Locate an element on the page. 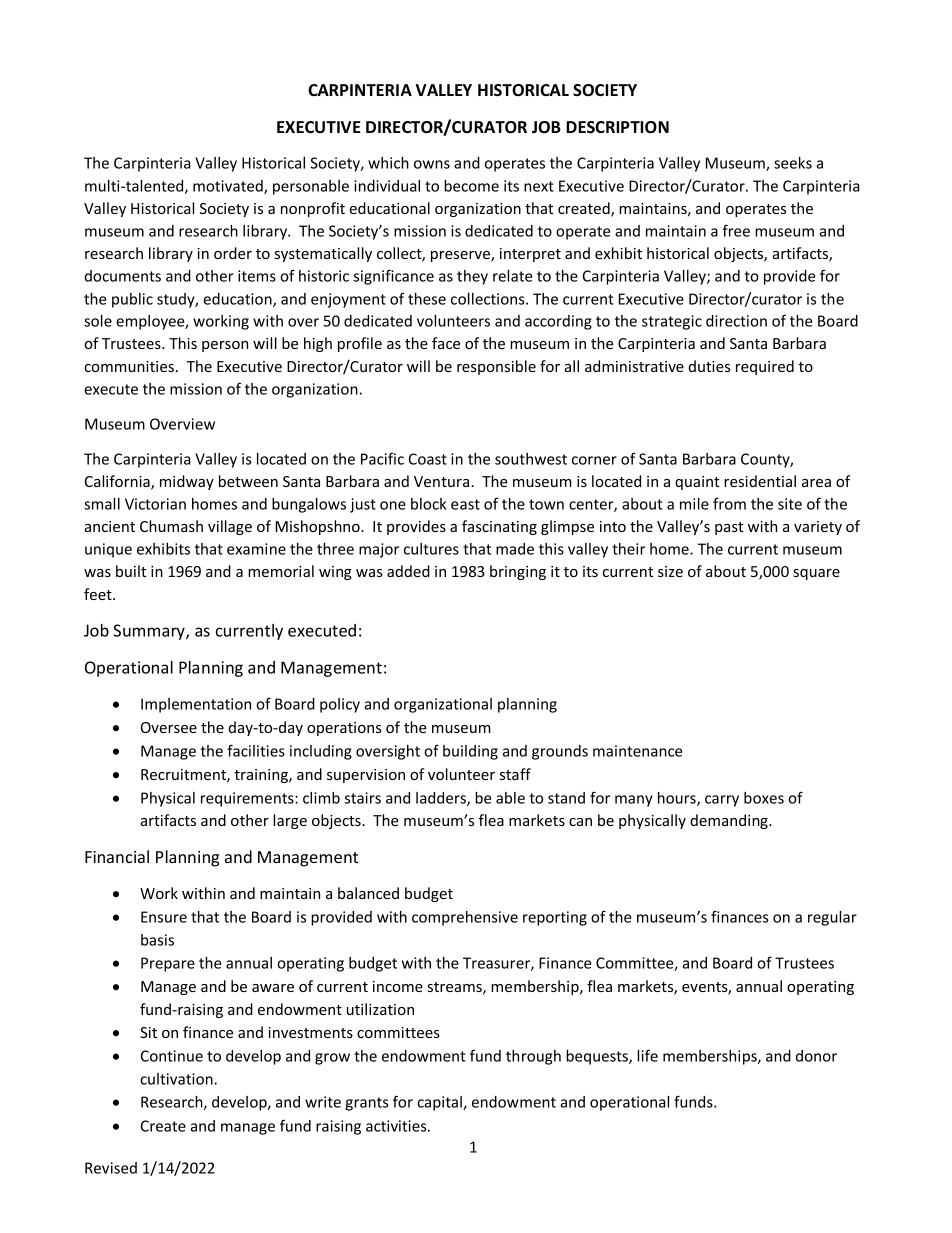 This document has width=952, height=1233. cultivation is located at coordinates (177, 1079).
